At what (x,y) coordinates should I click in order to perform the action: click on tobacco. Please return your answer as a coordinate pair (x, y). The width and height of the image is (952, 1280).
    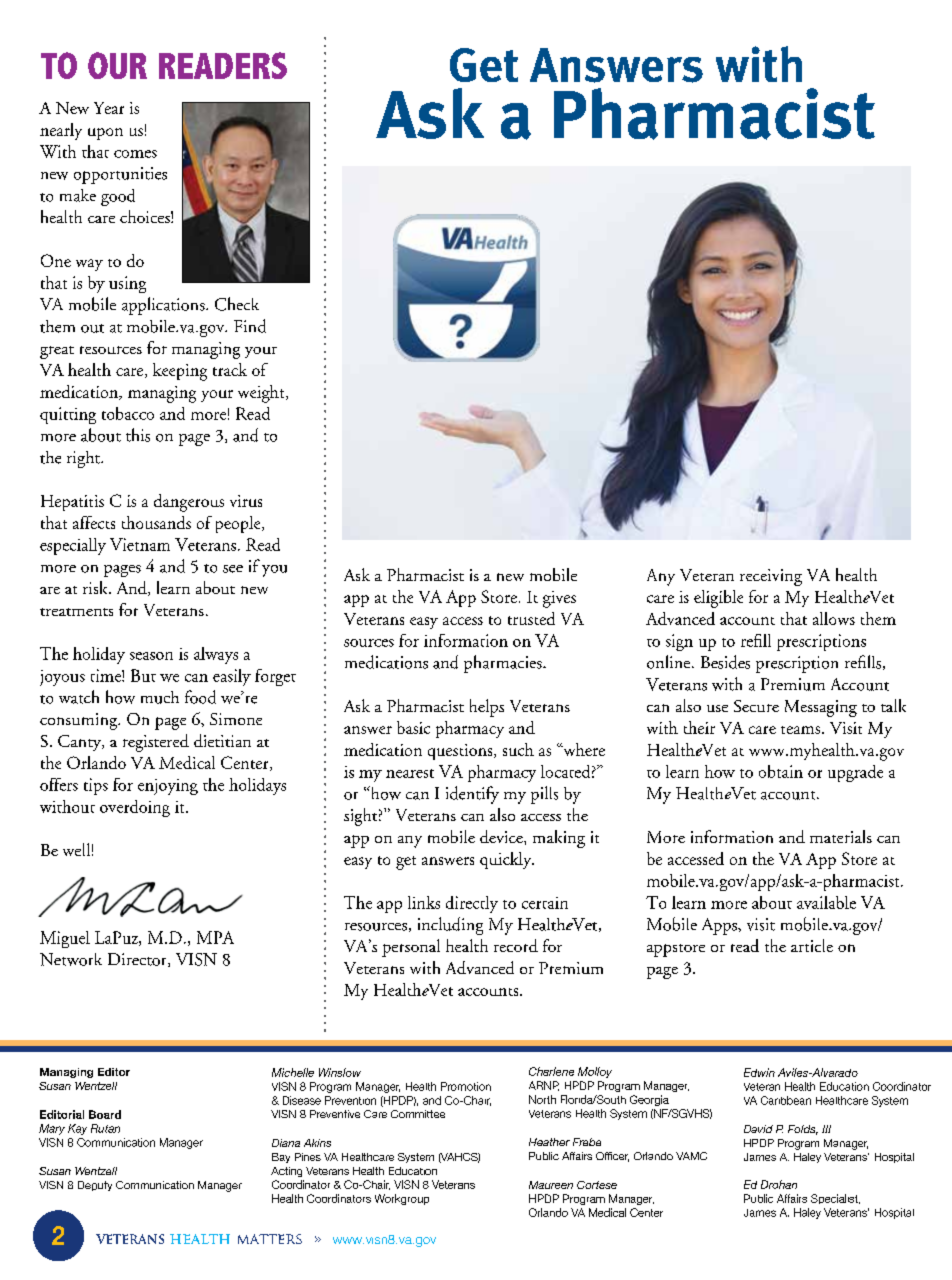
    Looking at the image, I should click on (128, 413).
